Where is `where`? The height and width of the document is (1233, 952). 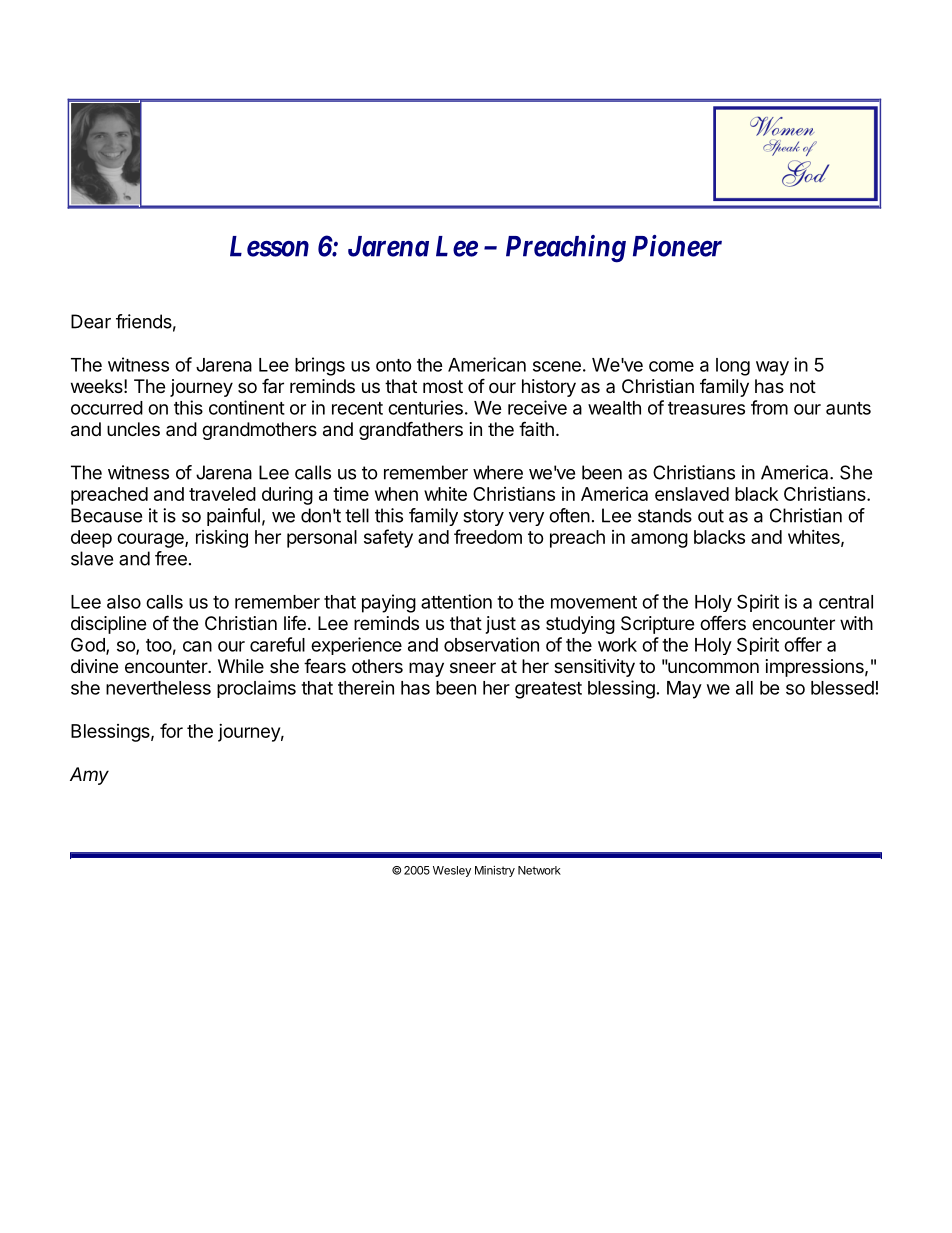
where is located at coordinates (498, 472).
